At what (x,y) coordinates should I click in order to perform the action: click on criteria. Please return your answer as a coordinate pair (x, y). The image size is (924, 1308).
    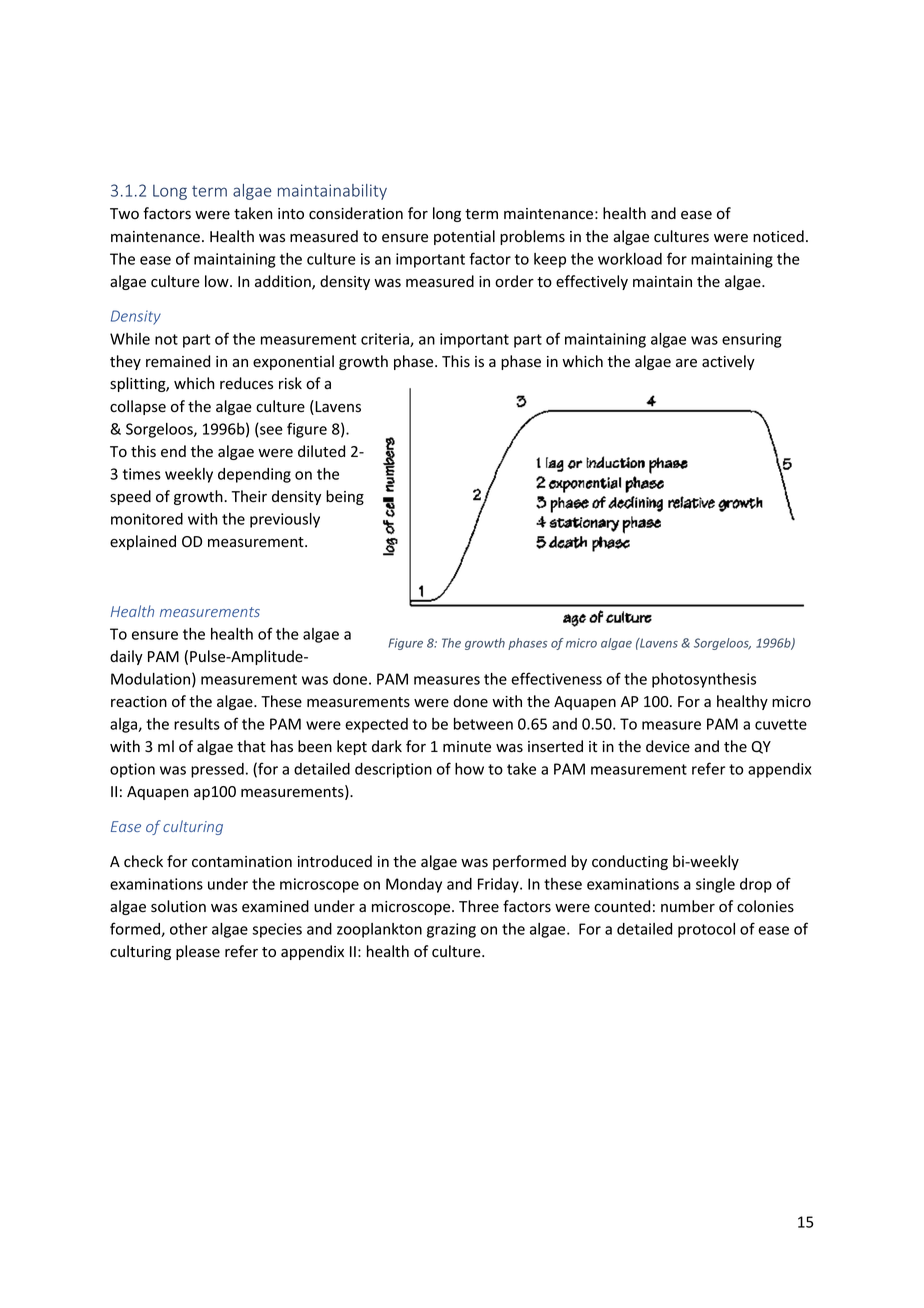
    Looking at the image, I should click on (386, 340).
